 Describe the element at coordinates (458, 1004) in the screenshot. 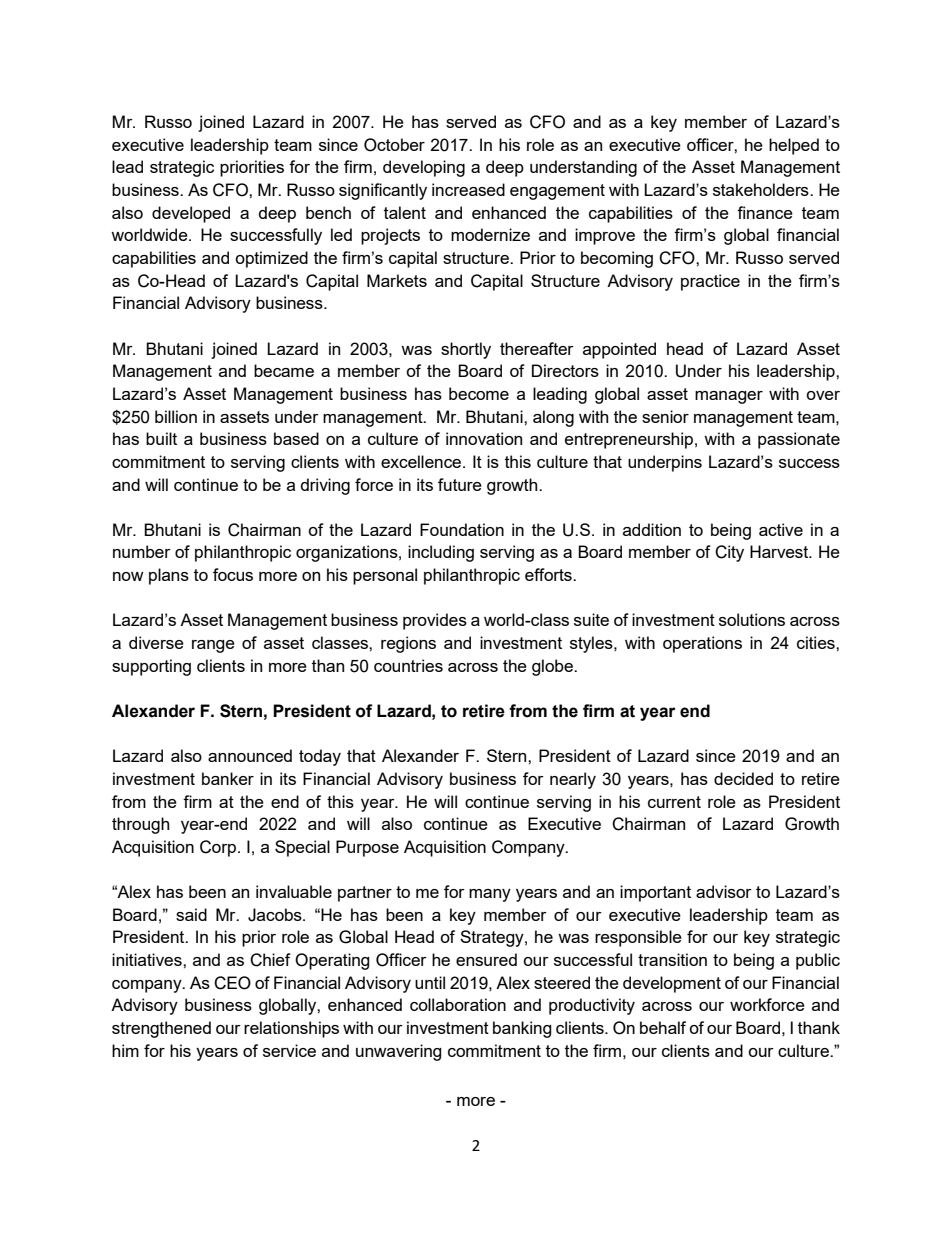

I see `collaboration` at that location.
